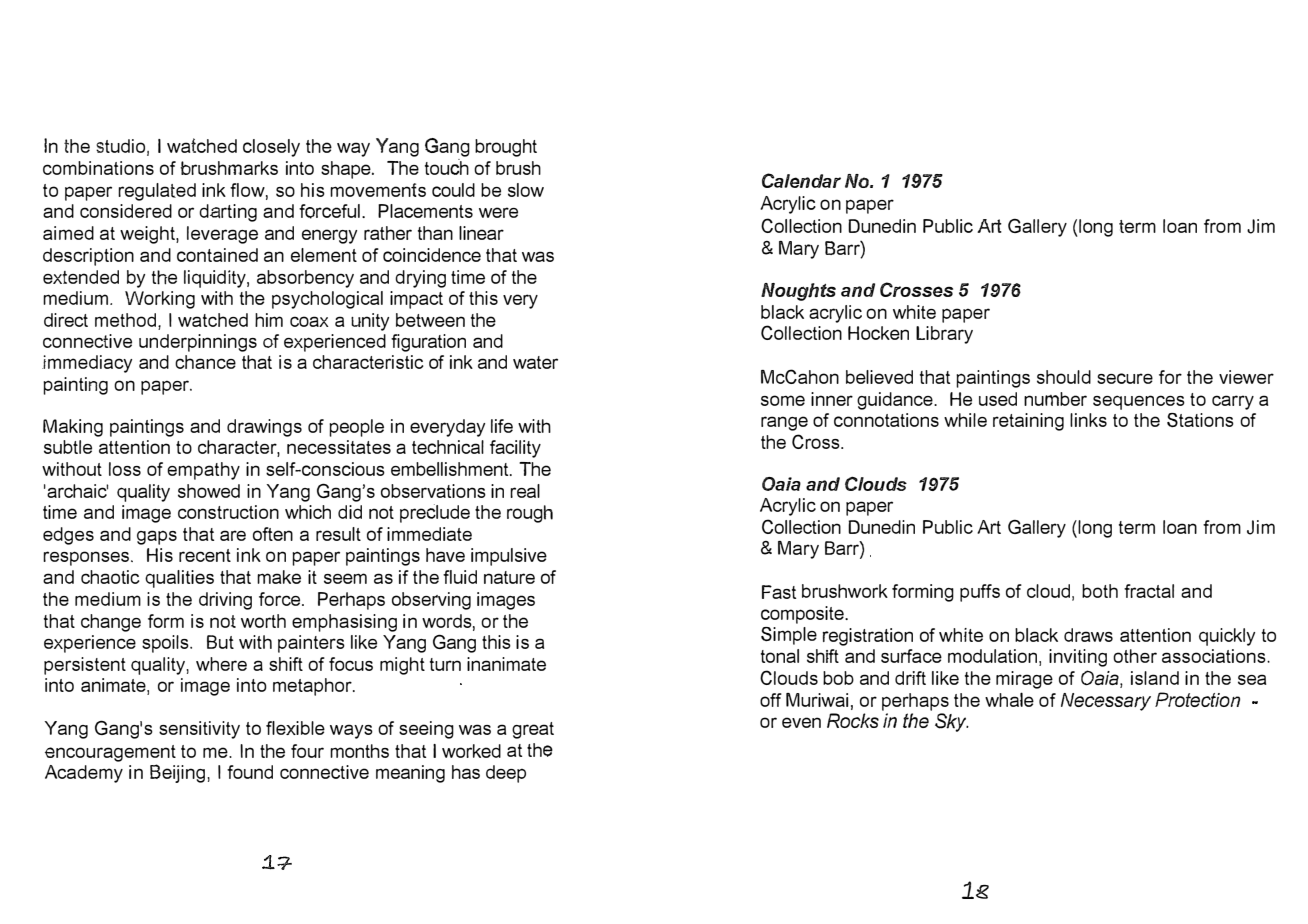  I want to click on Beijing, so click(177, 773).
